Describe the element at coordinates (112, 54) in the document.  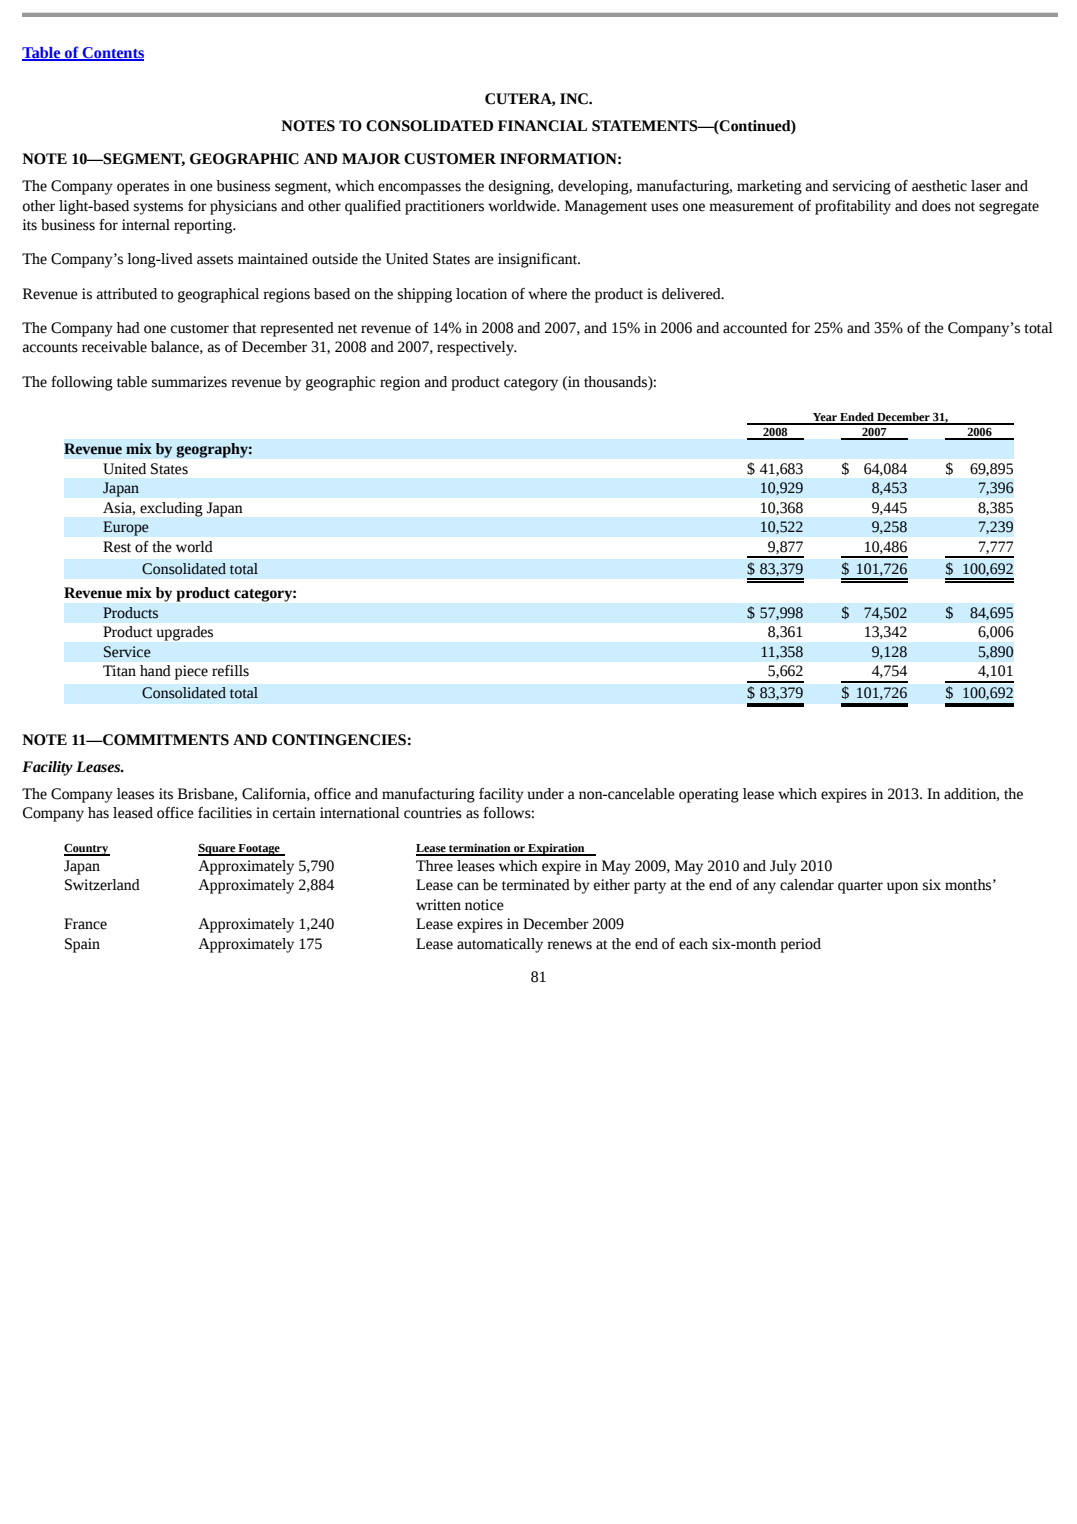
I see `Contents` at that location.
